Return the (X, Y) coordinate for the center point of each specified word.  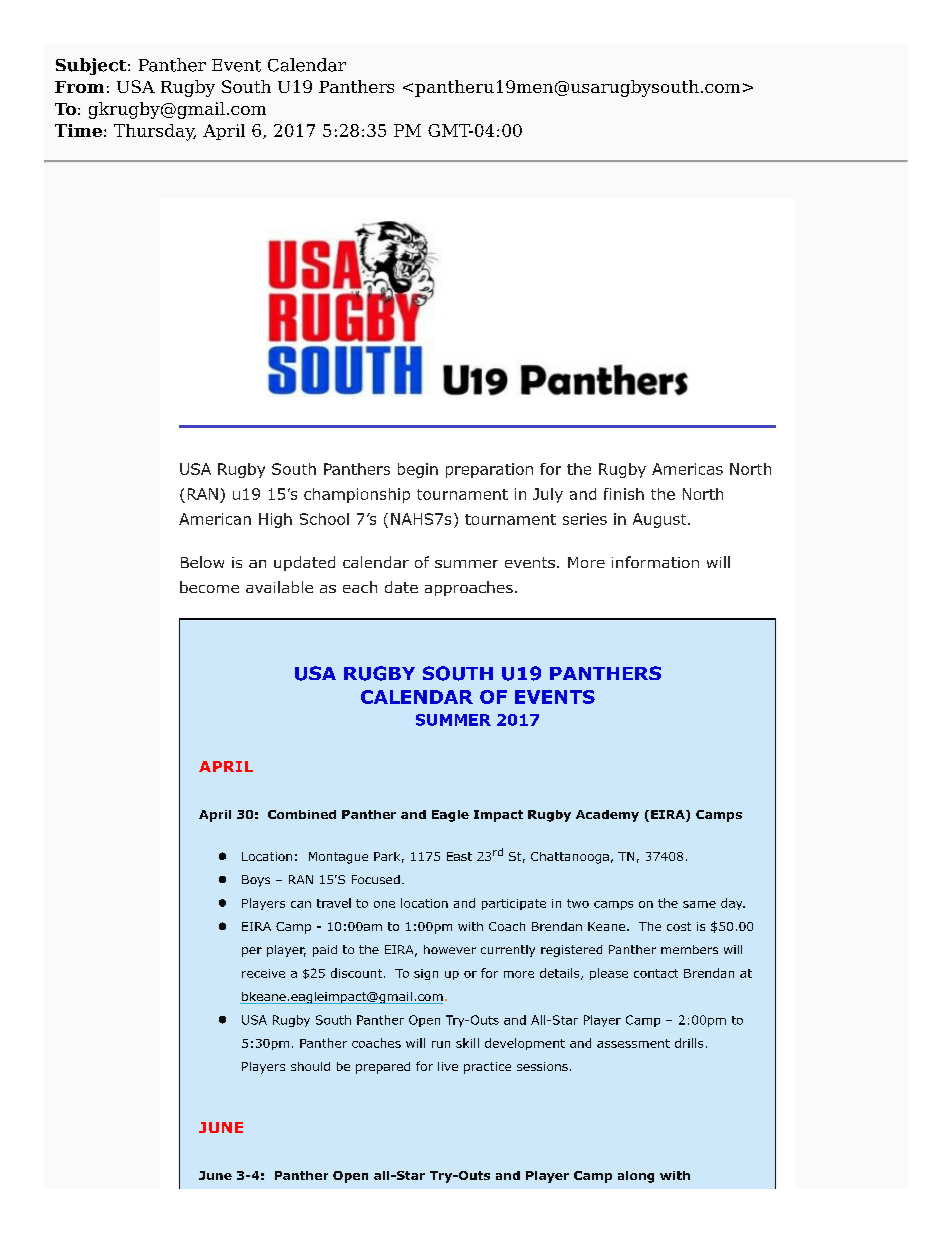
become (209, 587)
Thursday (155, 132)
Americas (687, 469)
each (360, 587)
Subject (92, 66)
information (655, 562)
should (310, 1066)
